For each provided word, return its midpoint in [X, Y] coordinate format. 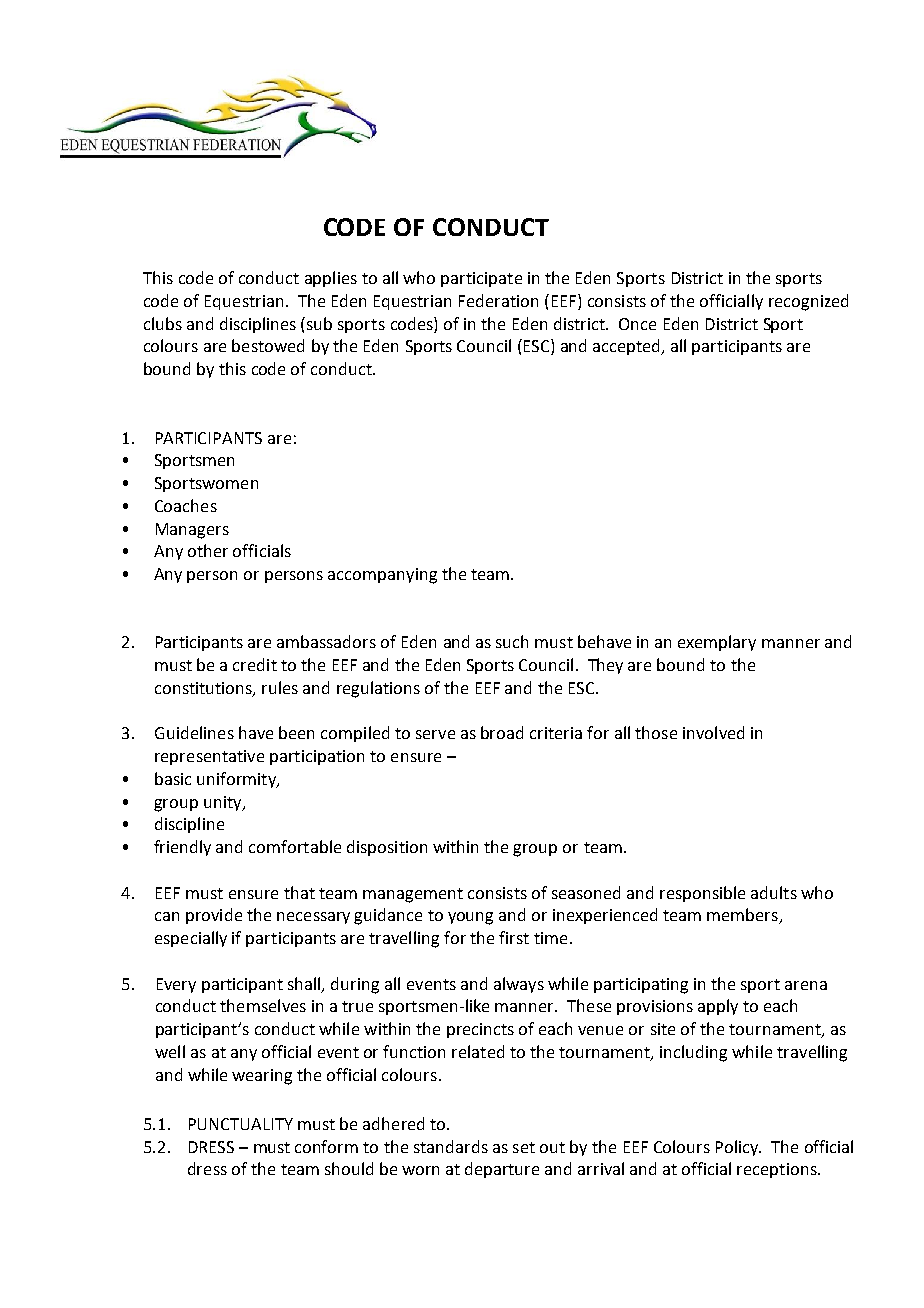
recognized [808, 302]
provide [214, 916]
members [743, 916]
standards [451, 1146]
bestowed [268, 345]
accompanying [382, 576]
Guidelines [194, 732]
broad [502, 732]
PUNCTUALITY [241, 1124]
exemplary [717, 643]
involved [713, 732]
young [470, 918]
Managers [192, 531]
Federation [498, 300]
